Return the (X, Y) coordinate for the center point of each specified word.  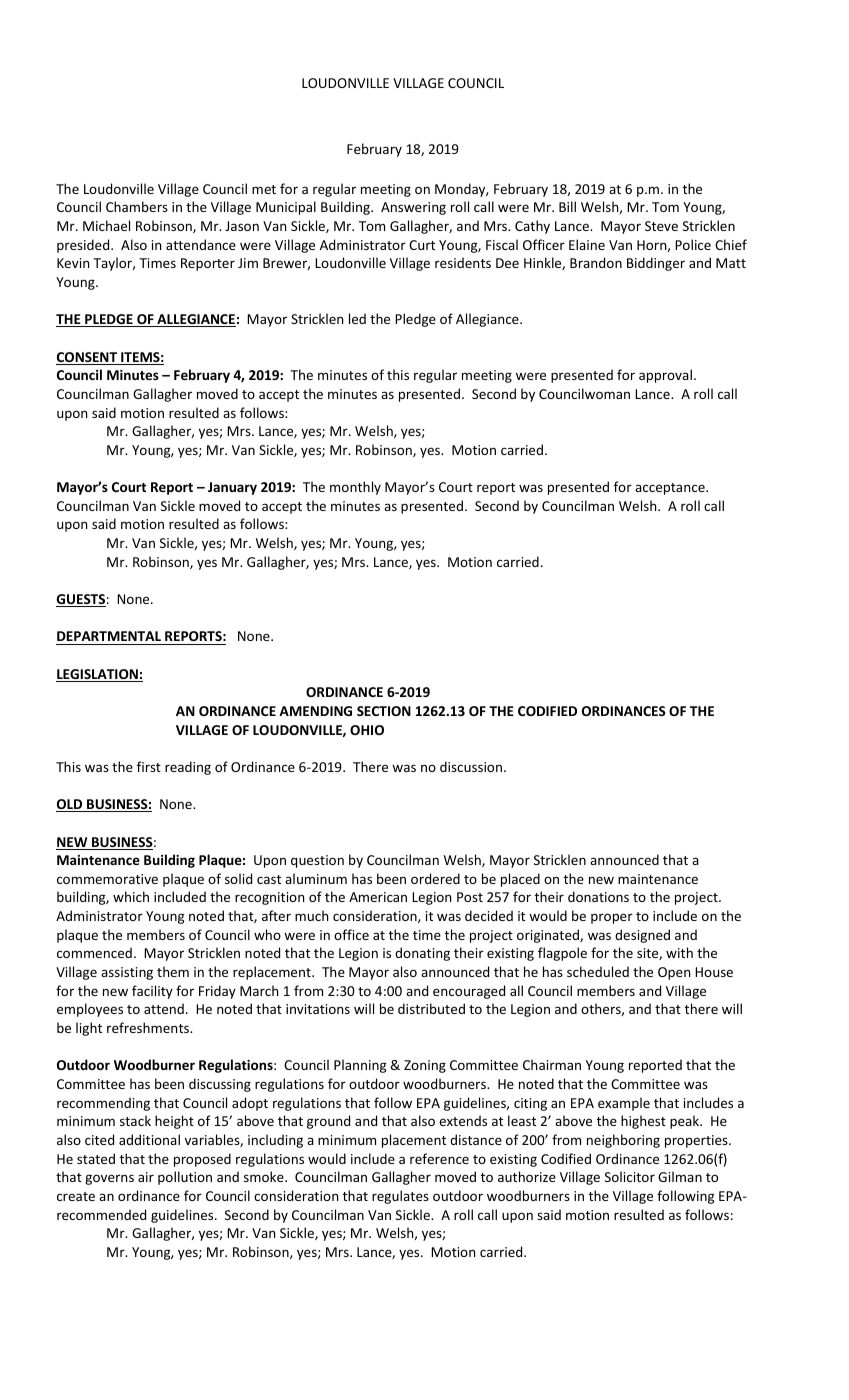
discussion (471, 766)
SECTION (384, 711)
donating (422, 954)
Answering (413, 208)
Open (674, 973)
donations (598, 896)
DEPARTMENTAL (109, 636)
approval (665, 376)
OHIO (367, 730)
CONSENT (87, 358)
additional (149, 1139)
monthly (355, 488)
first (149, 766)
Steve (661, 226)
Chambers (137, 206)
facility (152, 992)
